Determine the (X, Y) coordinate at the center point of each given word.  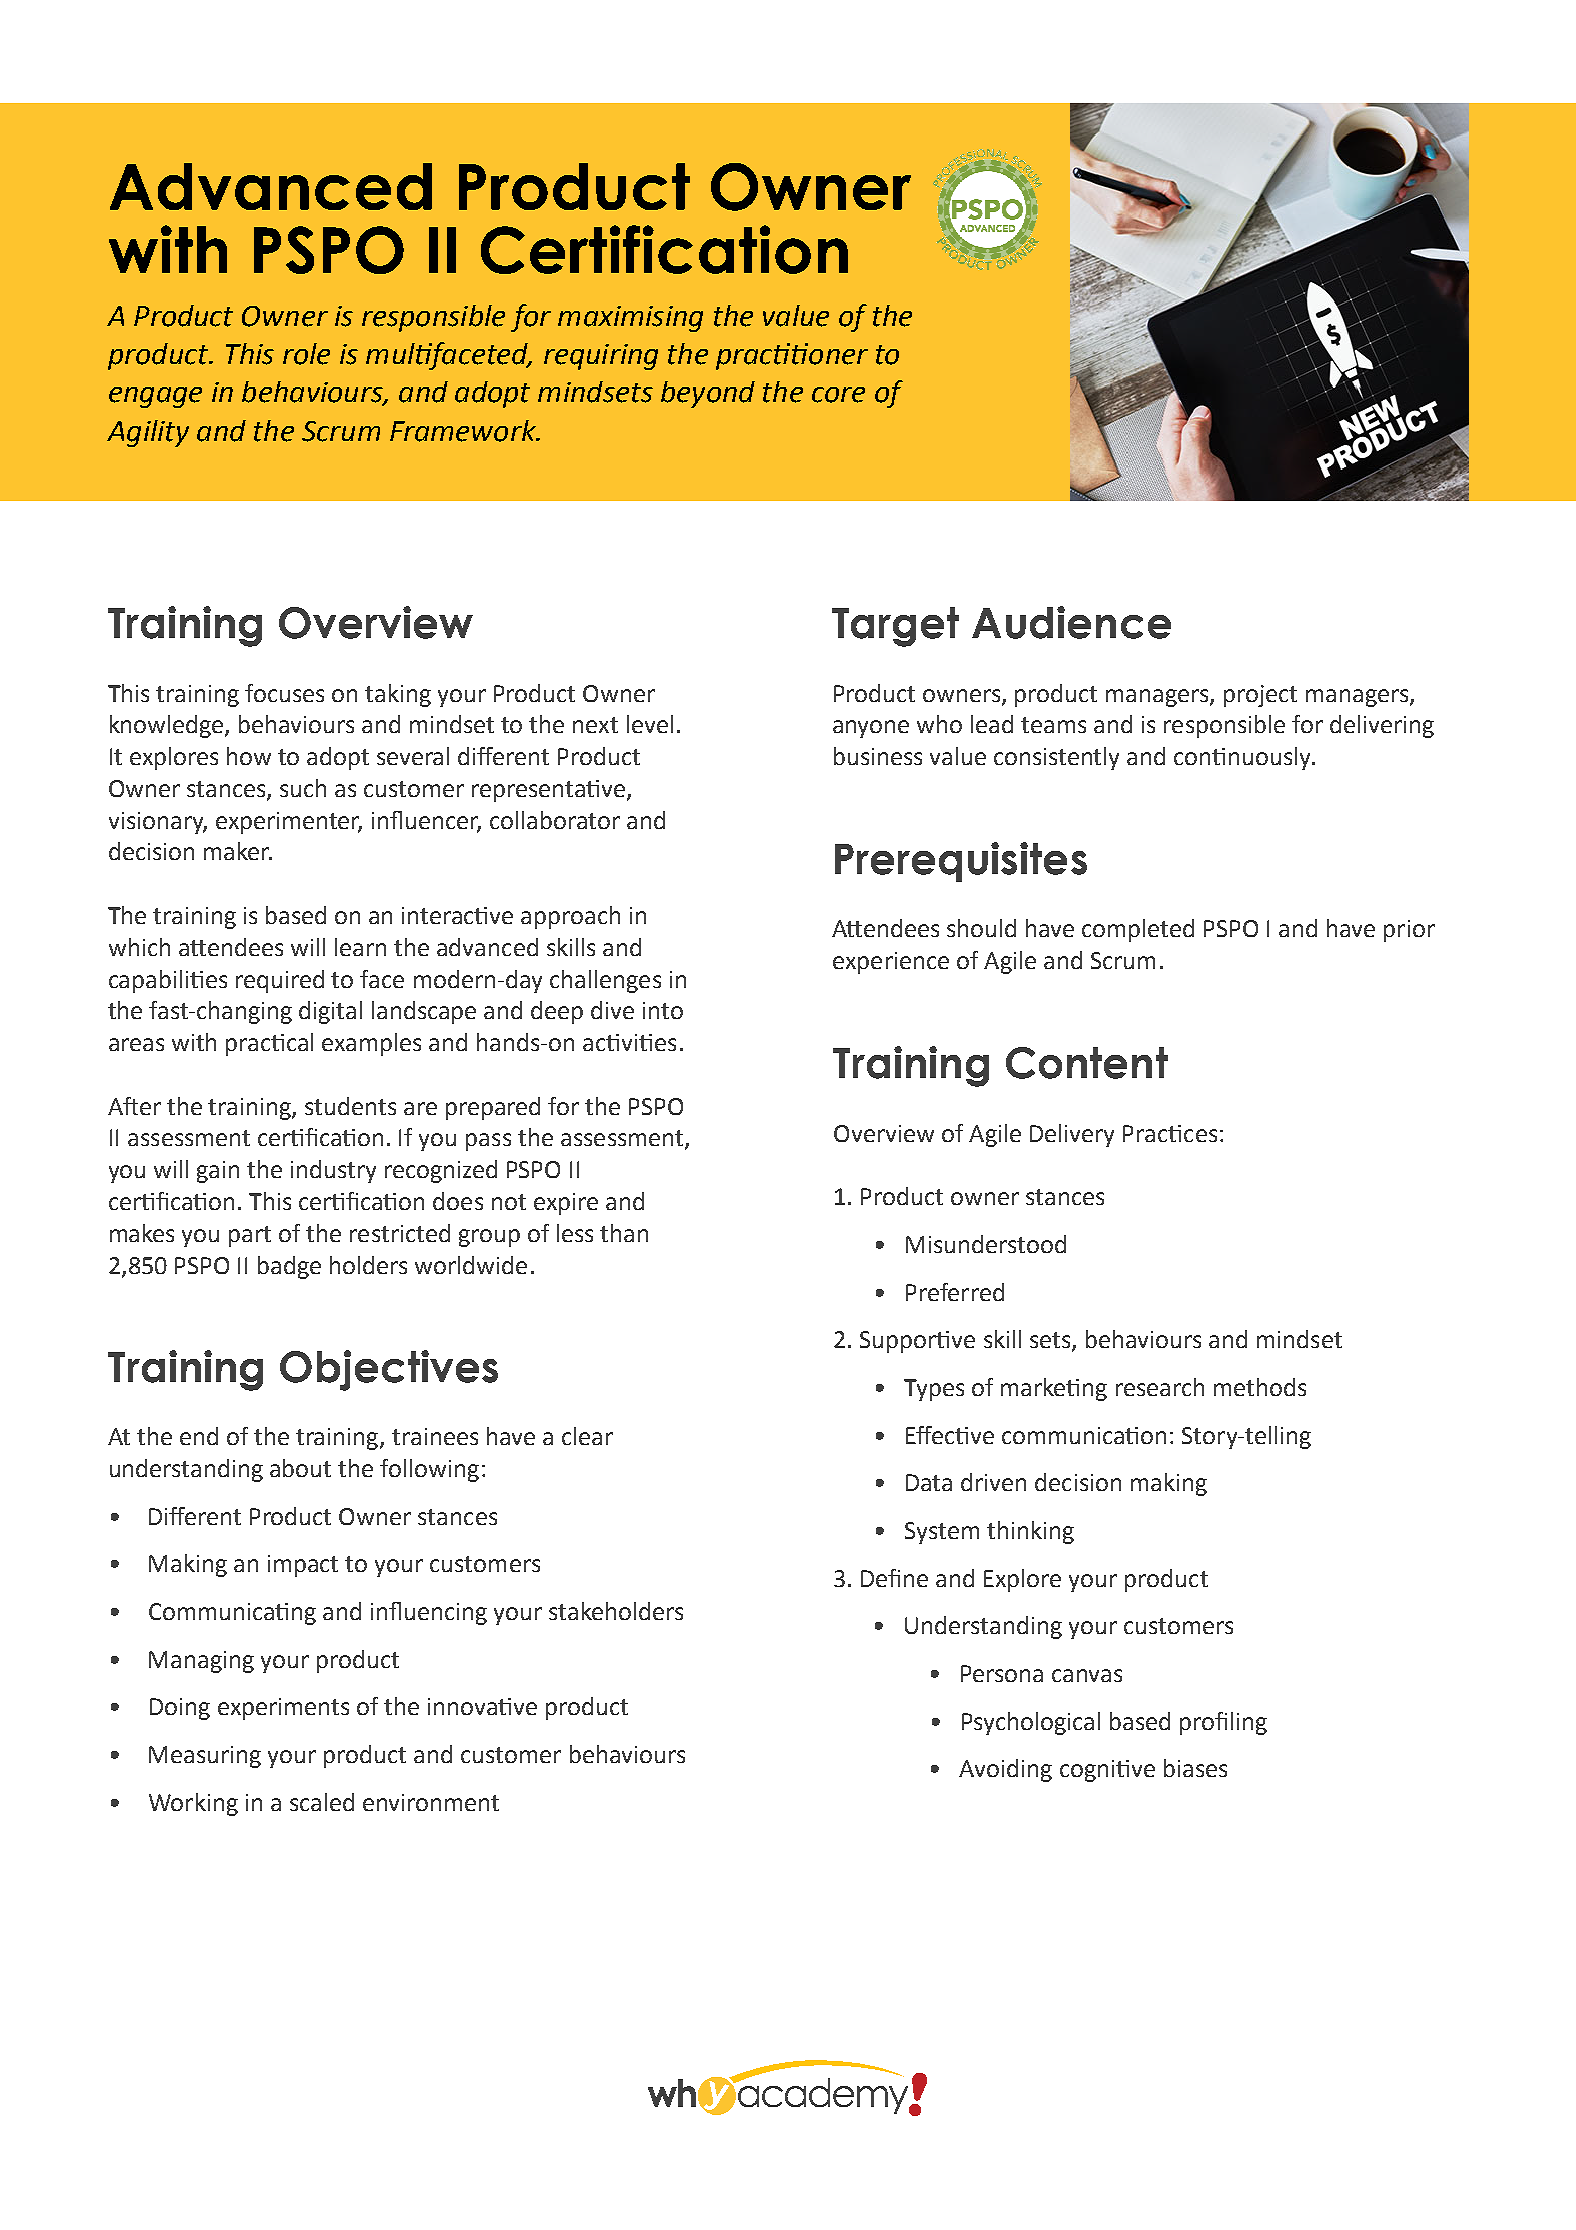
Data (929, 1482)
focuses (284, 693)
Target (895, 627)
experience (891, 963)
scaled (322, 1802)
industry (333, 1171)
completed (1138, 930)
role (306, 354)
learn (360, 947)
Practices (1170, 1133)
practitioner (792, 356)
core (838, 395)
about (300, 1468)
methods (1260, 1387)
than (624, 1233)
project (1260, 696)
